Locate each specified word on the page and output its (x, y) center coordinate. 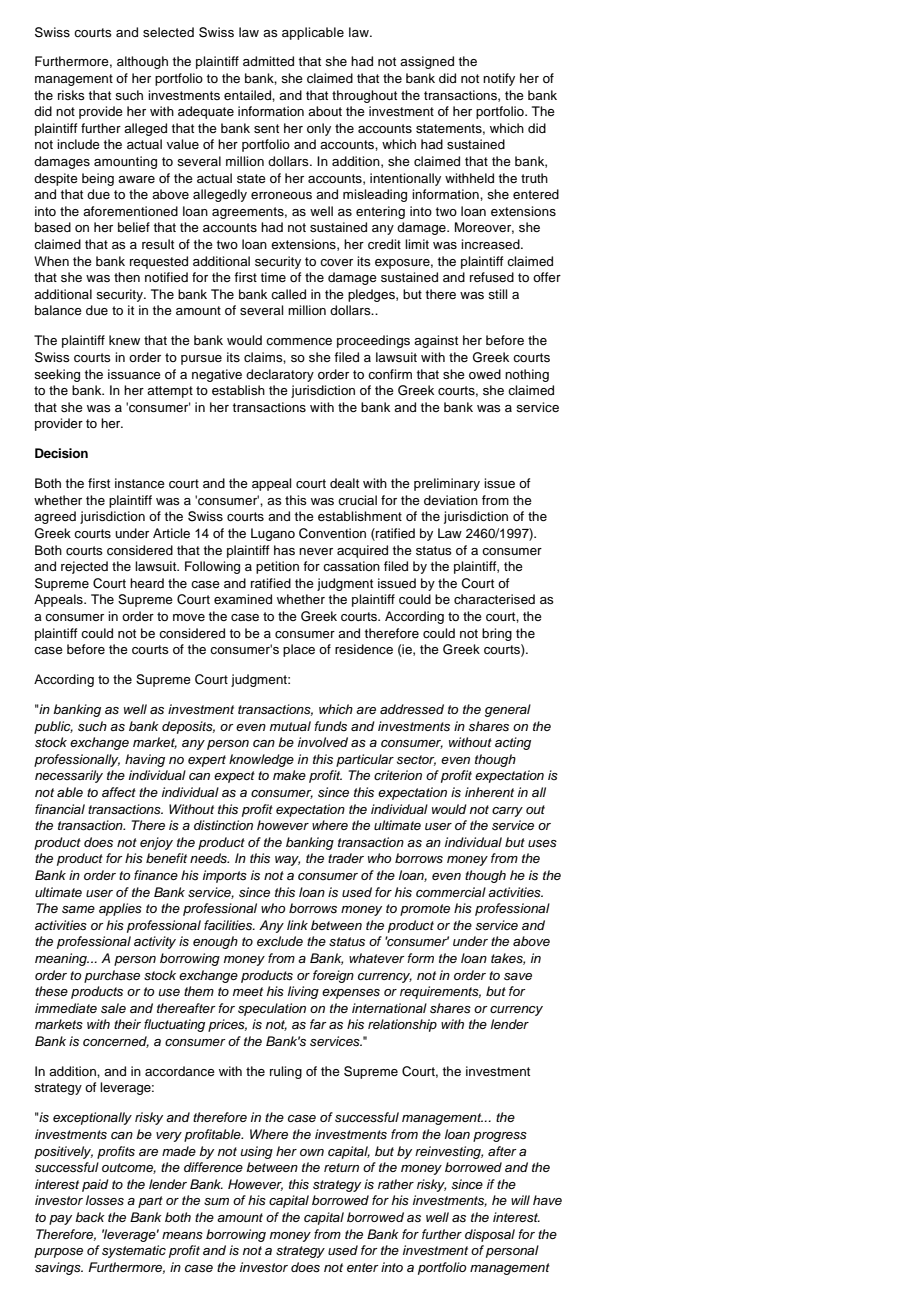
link (297, 925)
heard (147, 583)
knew (124, 340)
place (299, 650)
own (312, 1152)
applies (120, 909)
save (518, 976)
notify (499, 79)
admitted (268, 61)
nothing (527, 375)
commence (299, 341)
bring (497, 634)
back (90, 1217)
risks (71, 95)
